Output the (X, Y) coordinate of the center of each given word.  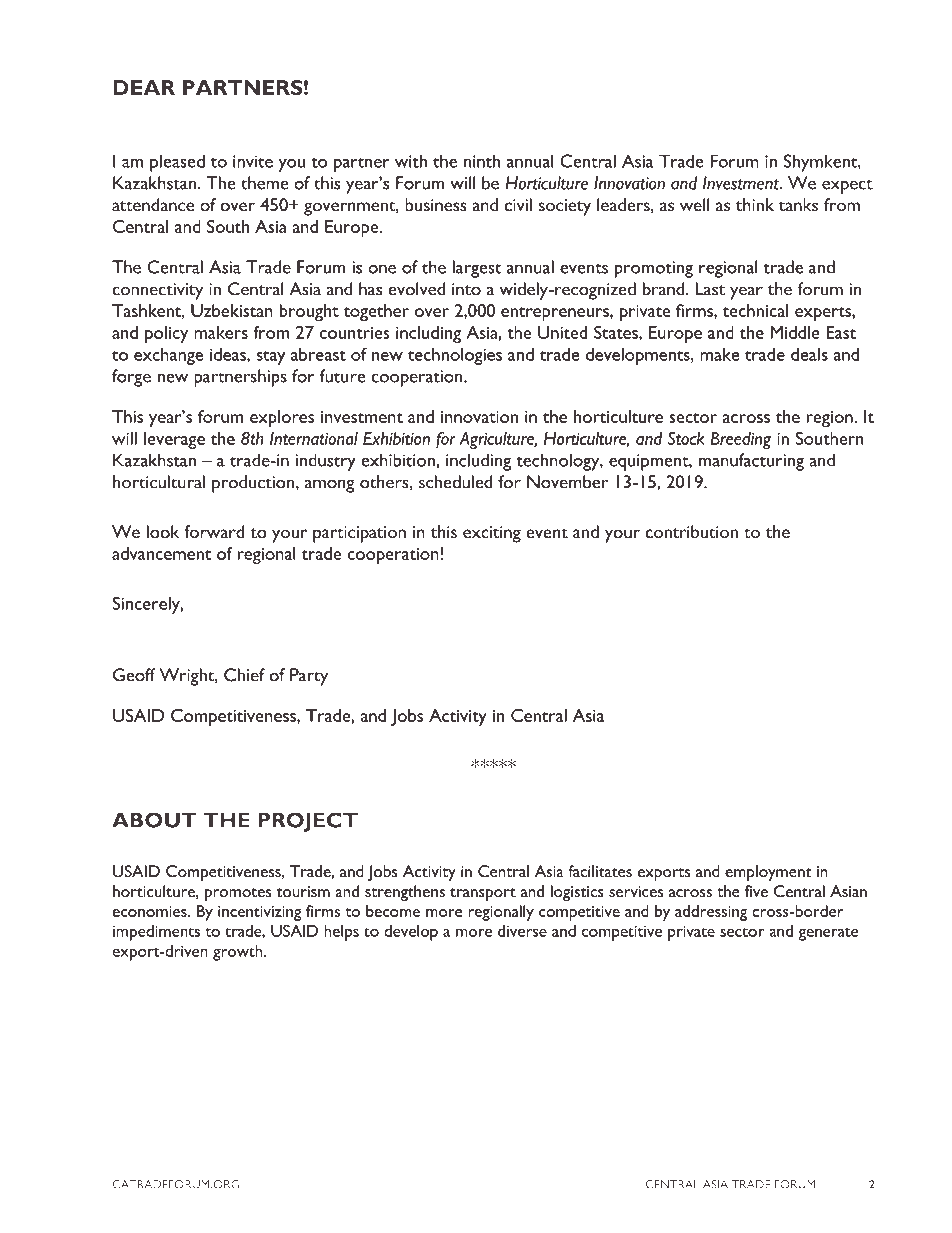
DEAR (144, 87)
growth (239, 953)
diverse (522, 931)
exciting (492, 534)
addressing (711, 913)
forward (214, 532)
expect (847, 186)
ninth (482, 161)
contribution (692, 532)
